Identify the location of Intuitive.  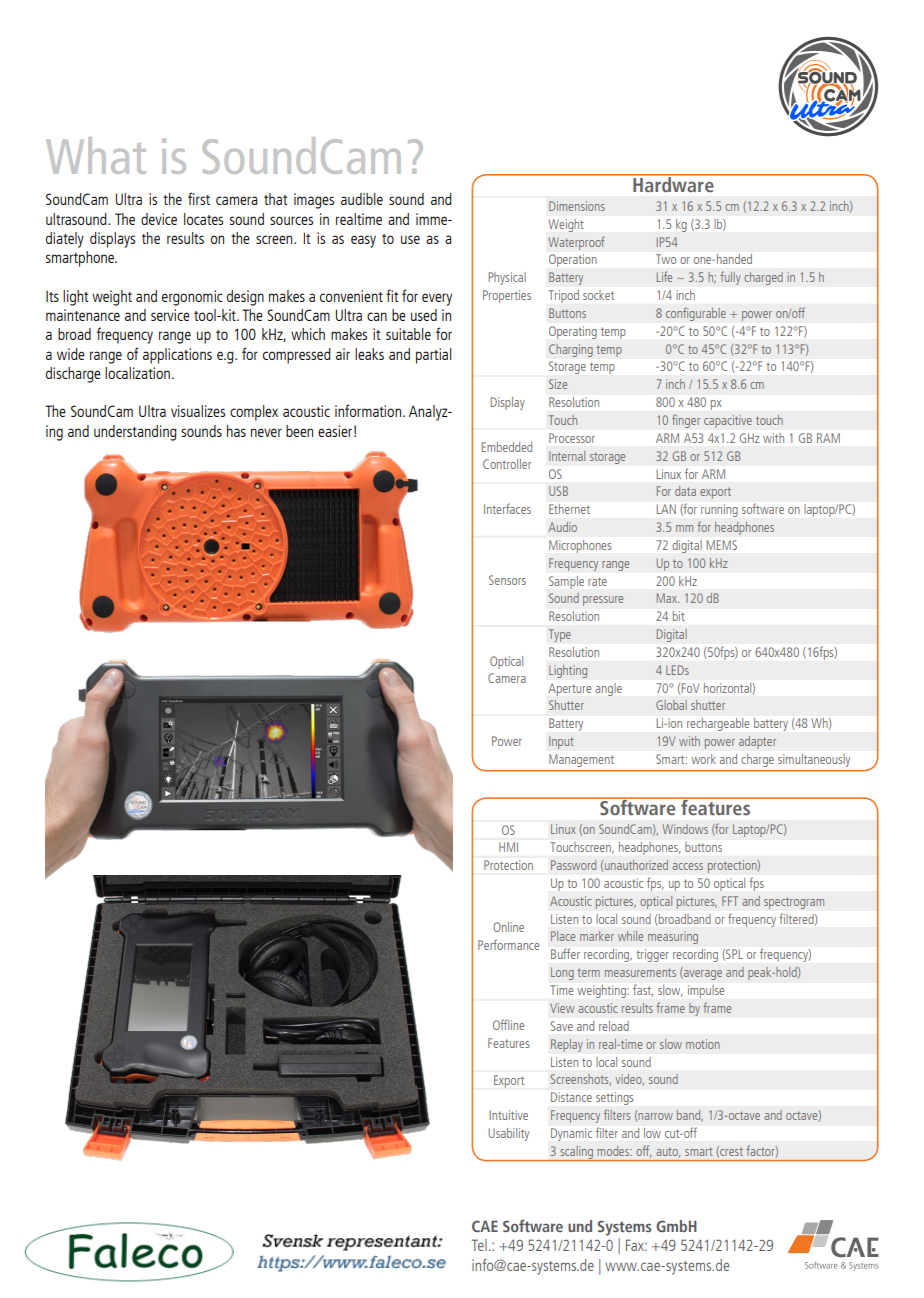
(509, 1115).
